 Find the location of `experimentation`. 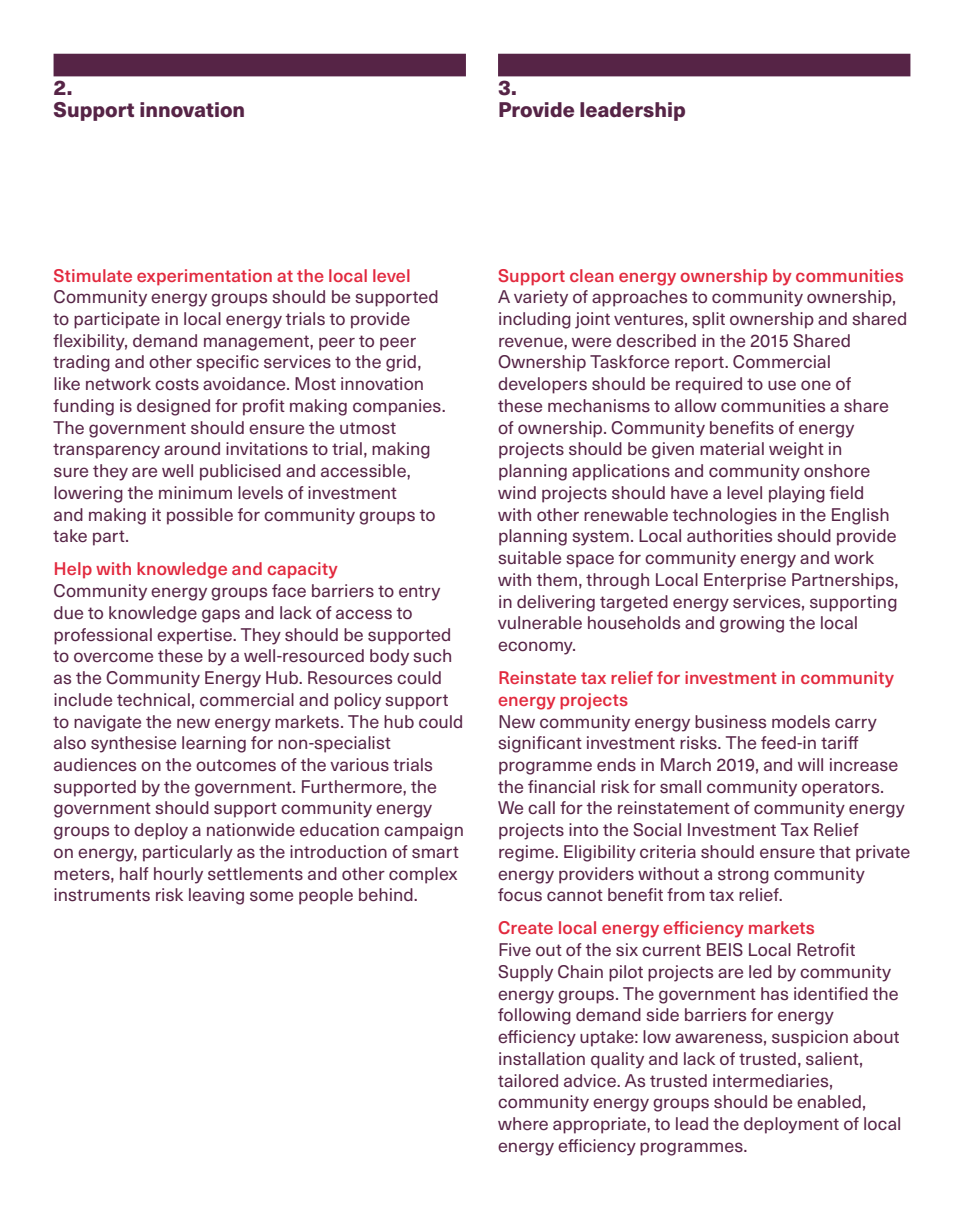

experimentation is located at coordinates (204, 277).
